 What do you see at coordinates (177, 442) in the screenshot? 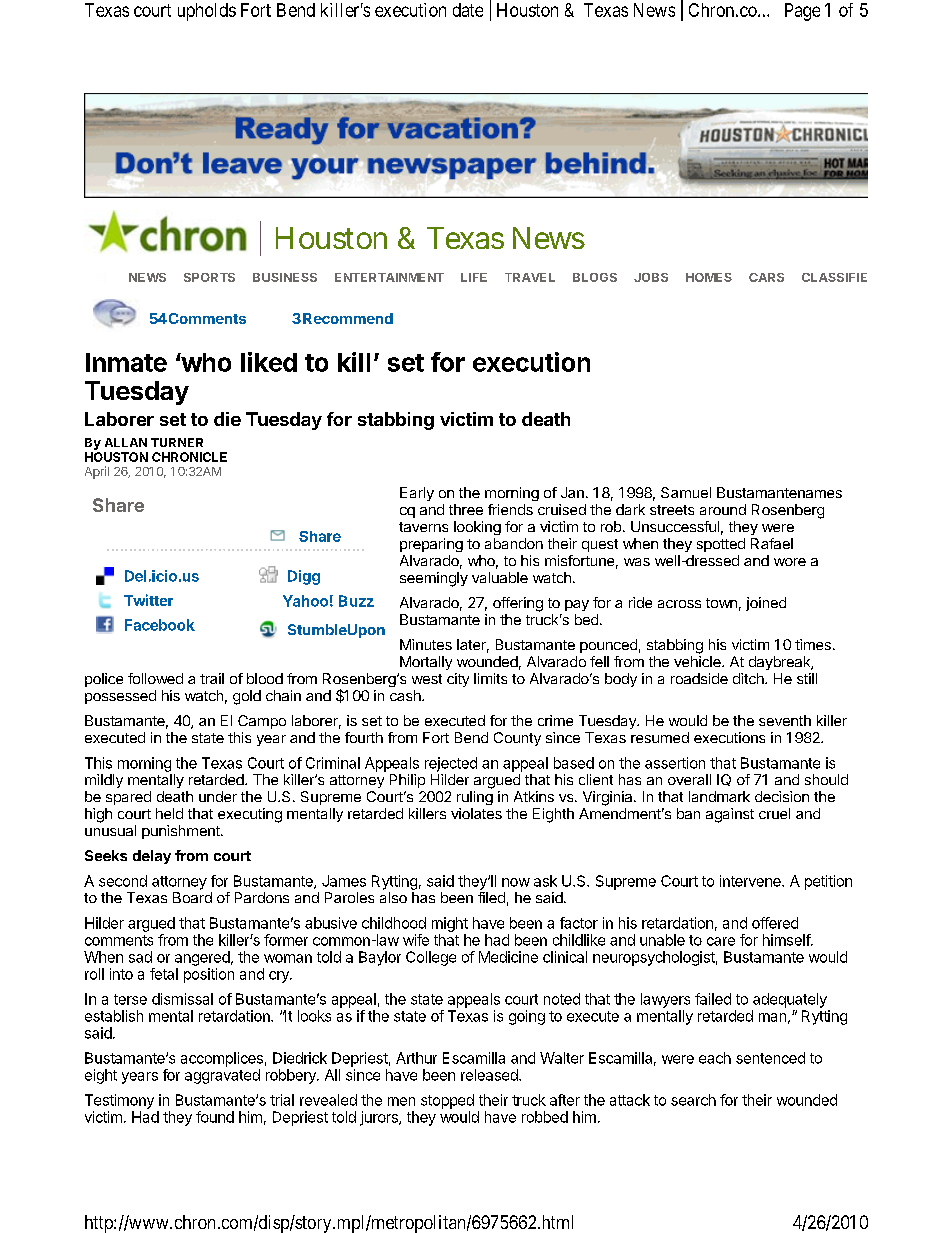
I see `TURNER` at bounding box center [177, 442].
